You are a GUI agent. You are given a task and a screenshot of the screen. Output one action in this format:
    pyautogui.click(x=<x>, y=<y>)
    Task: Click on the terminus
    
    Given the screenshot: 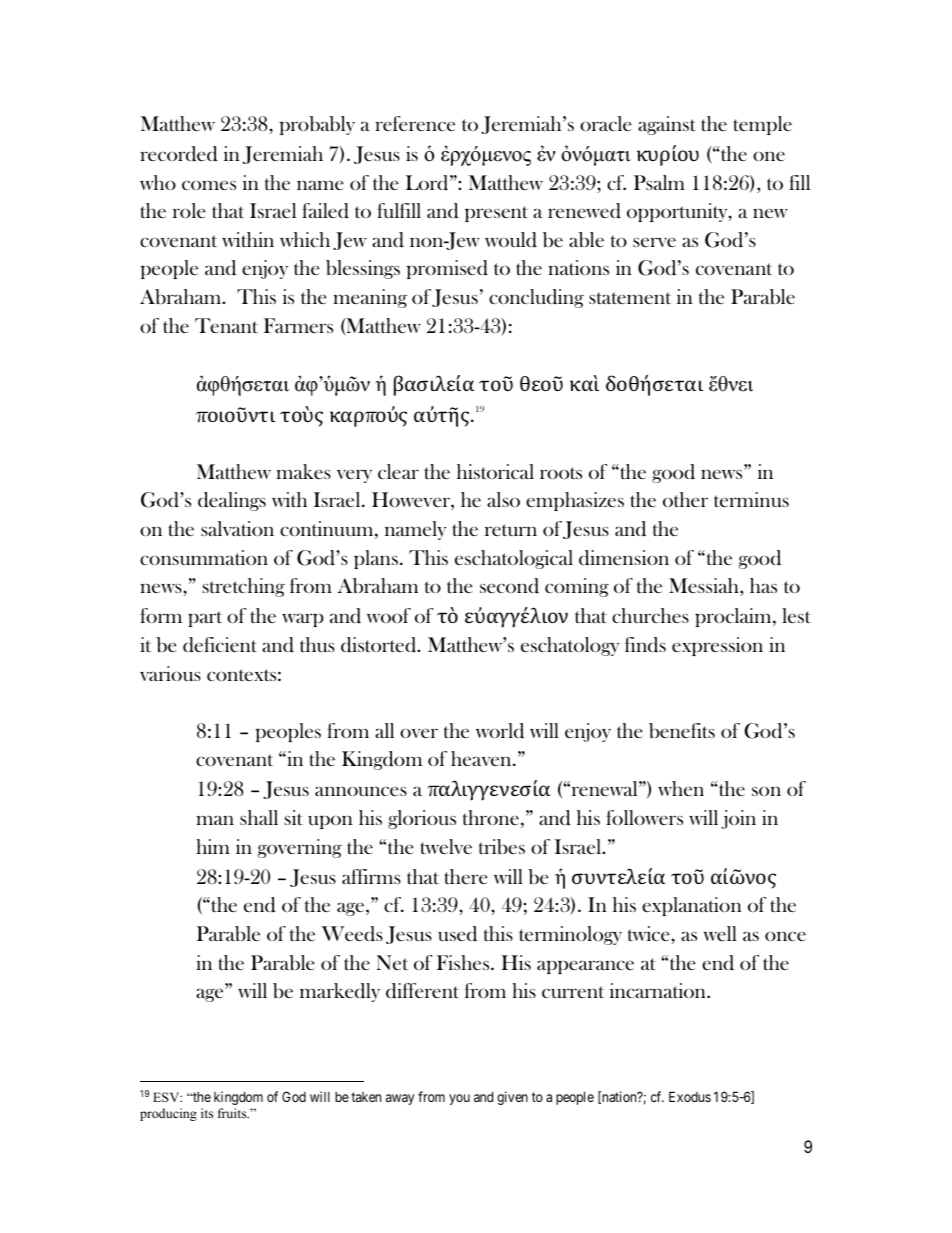 What is the action you would take?
    pyautogui.click(x=751, y=499)
